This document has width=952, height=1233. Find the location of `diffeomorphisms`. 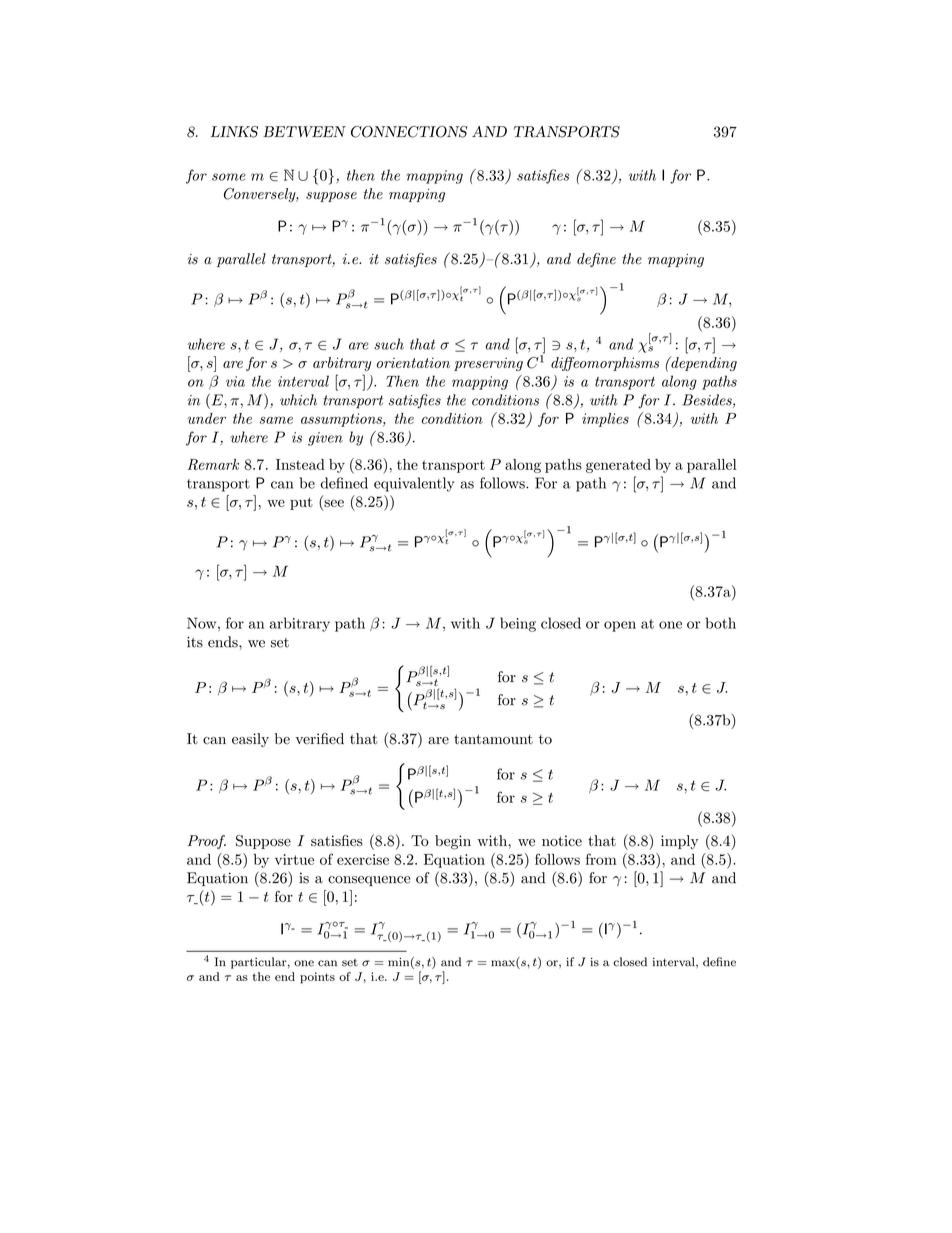

diffeomorphisms is located at coordinates (605, 364).
